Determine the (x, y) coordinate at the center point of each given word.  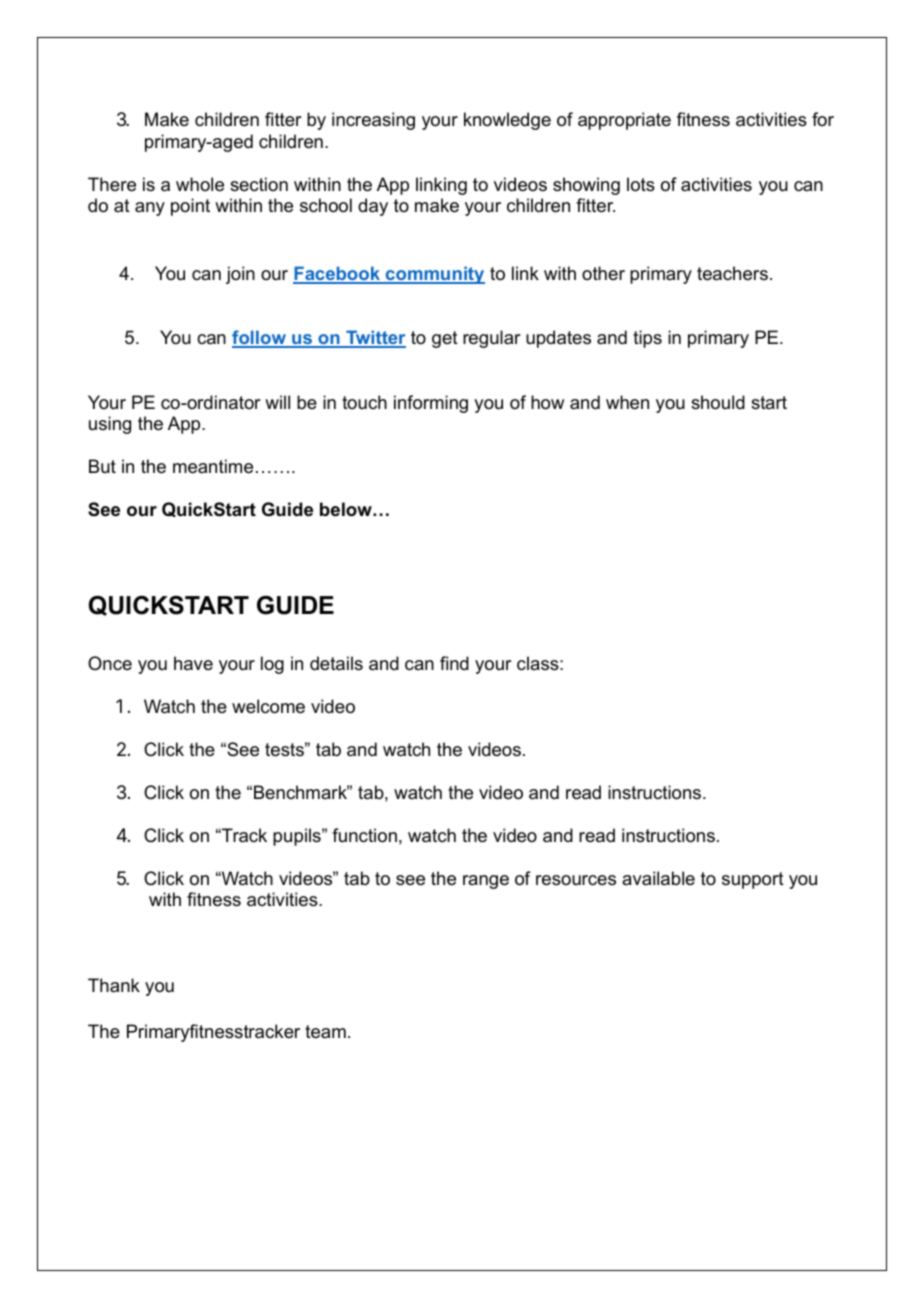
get (445, 339)
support (753, 880)
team (325, 1032)
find (454, 663)
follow (260, 338)
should (718, 402)
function (364, 835)
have (193, 663)
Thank (114, 985)
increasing (373, 121)
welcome (268, 706)
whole (200, 184)
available (658, 878)
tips (647, 339)
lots (641, 184)
